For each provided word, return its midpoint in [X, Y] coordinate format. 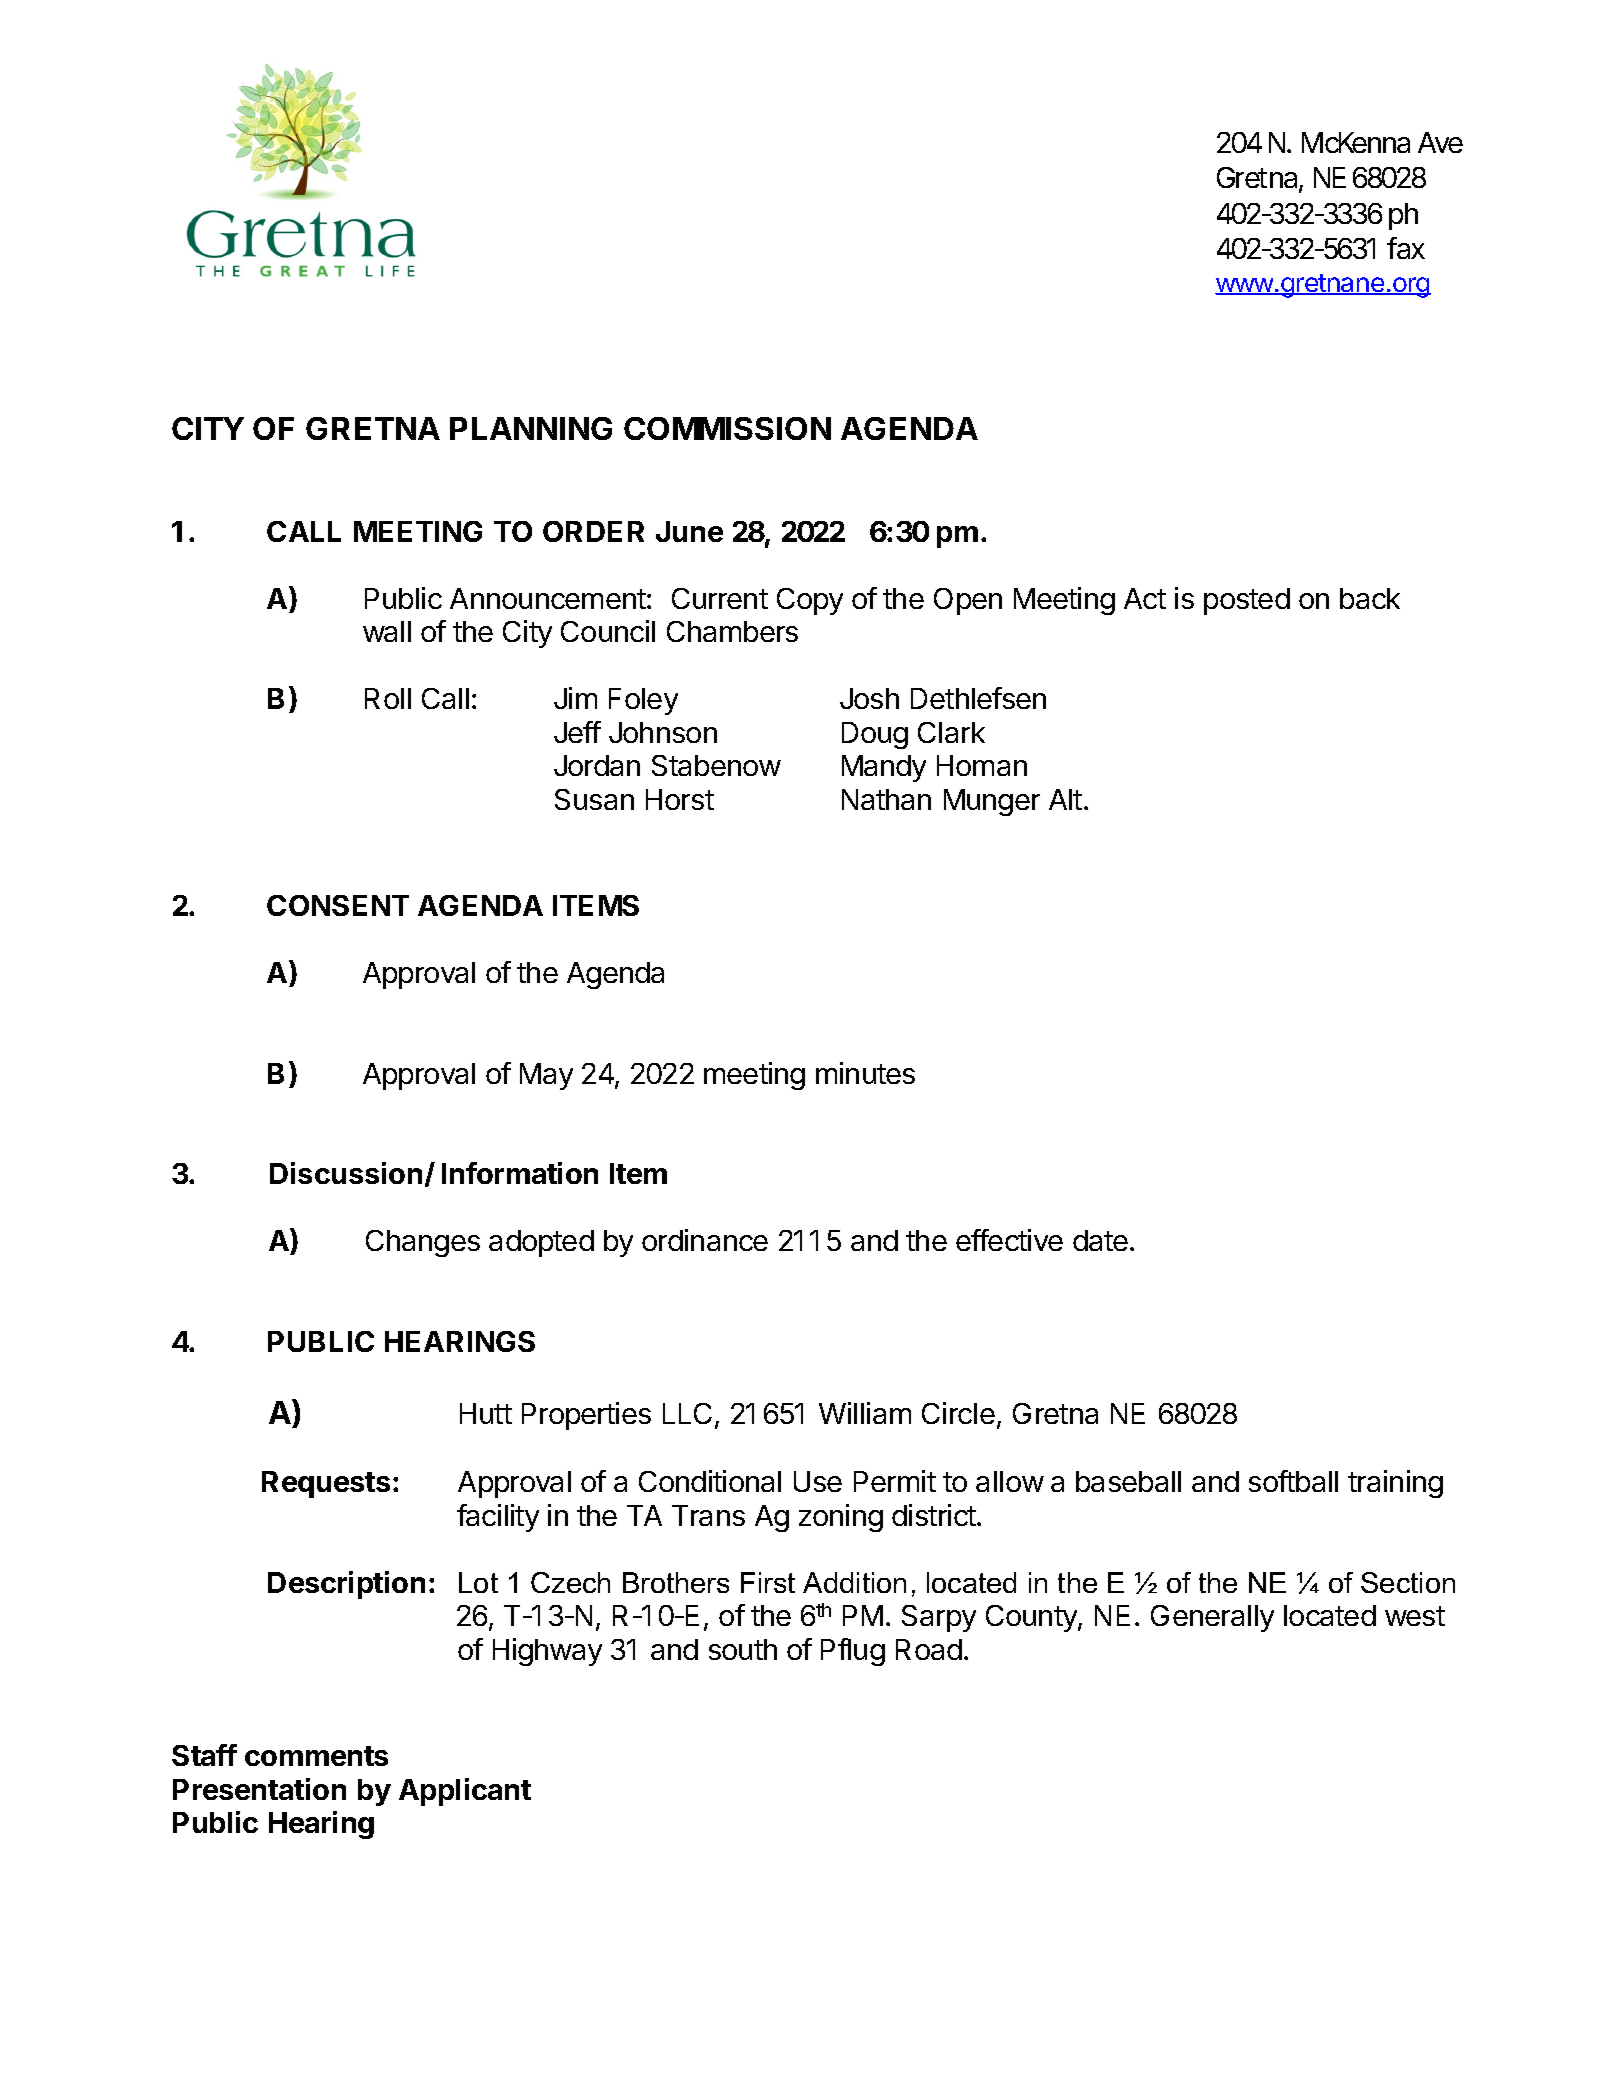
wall [387, 631]
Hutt [486, 1413]
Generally [1212, 1618]
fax [1406, 248]
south [743, 1649]
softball [1293, 1481]
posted [1247, 601]
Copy [810, 601]
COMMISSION [727, 428]
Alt [1065, 799]
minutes [865, 1073]
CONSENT [338, 905]
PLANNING [531, 428]
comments [316, 1756]
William [865, 1413]
